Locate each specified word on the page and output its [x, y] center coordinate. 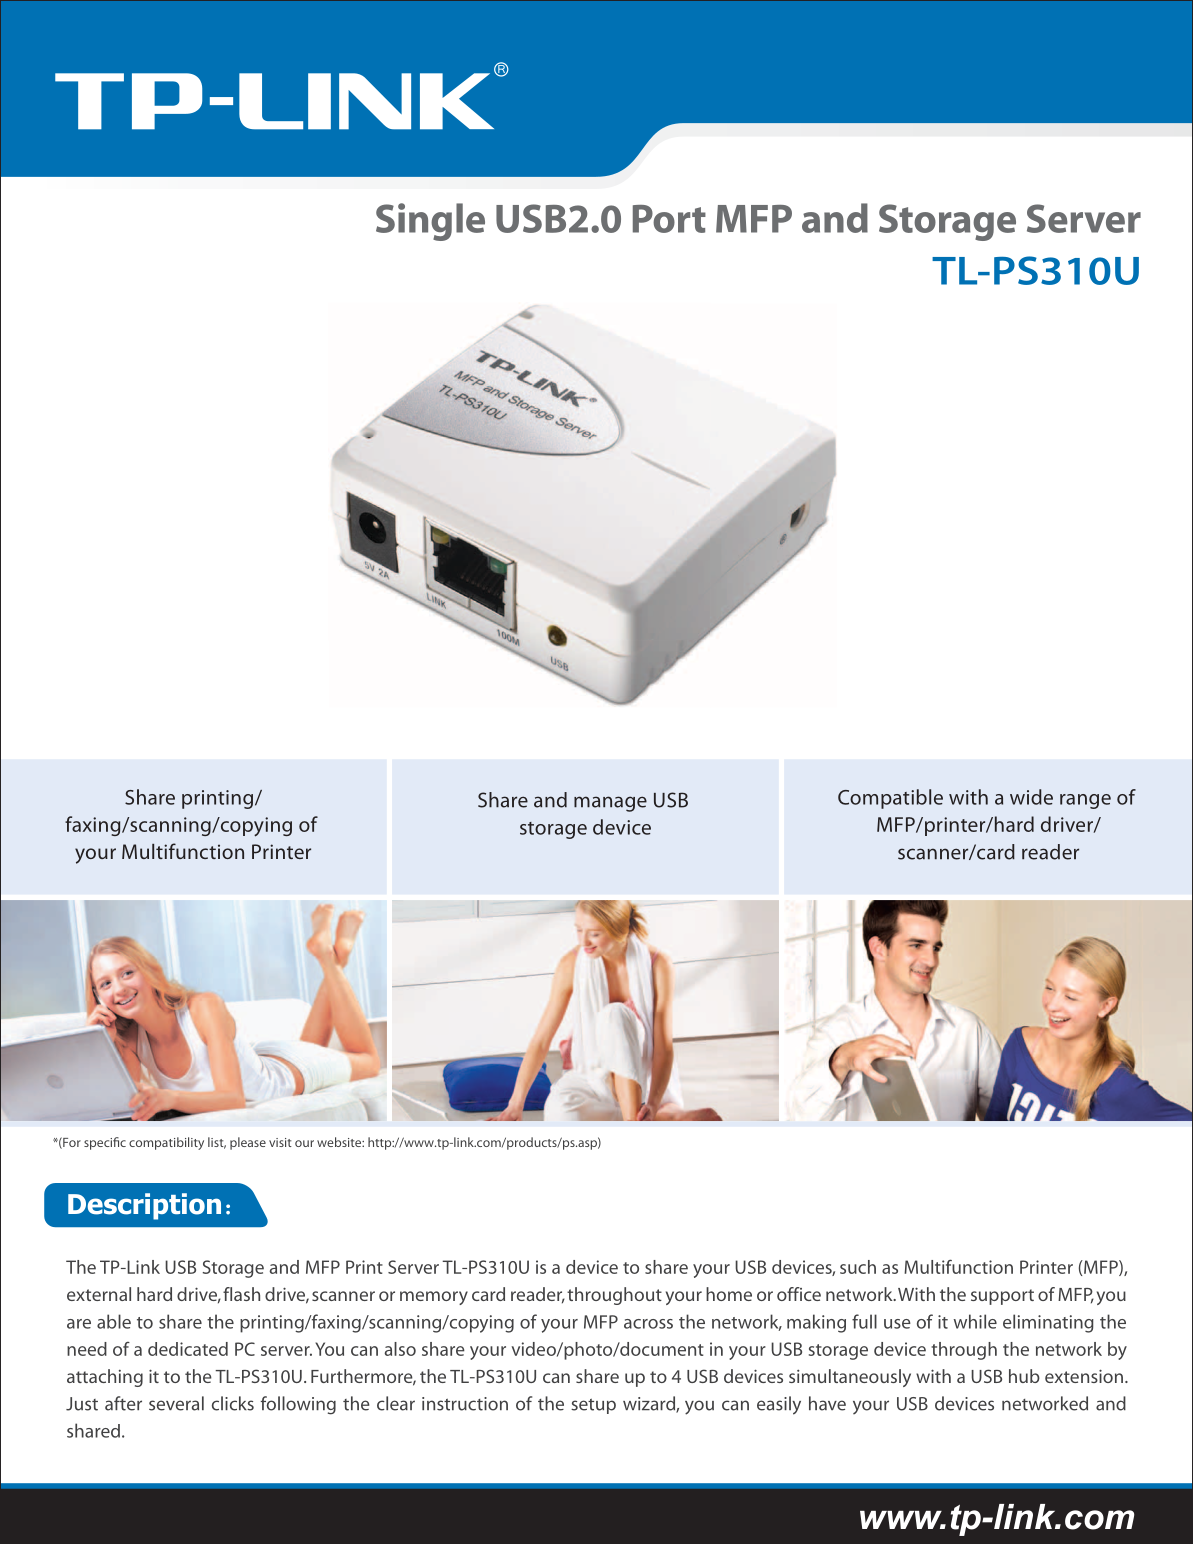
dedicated [188, 1349]
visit [280, 1142]
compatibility [166, 1143]
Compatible [890, 799]
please [248, 1143]
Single [430, 222]
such [858, 1267]
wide [1031, 797]
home [729, 1294]
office [799, 1294]
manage [610, 804]
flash [241, 1294]
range [1085, 801]
